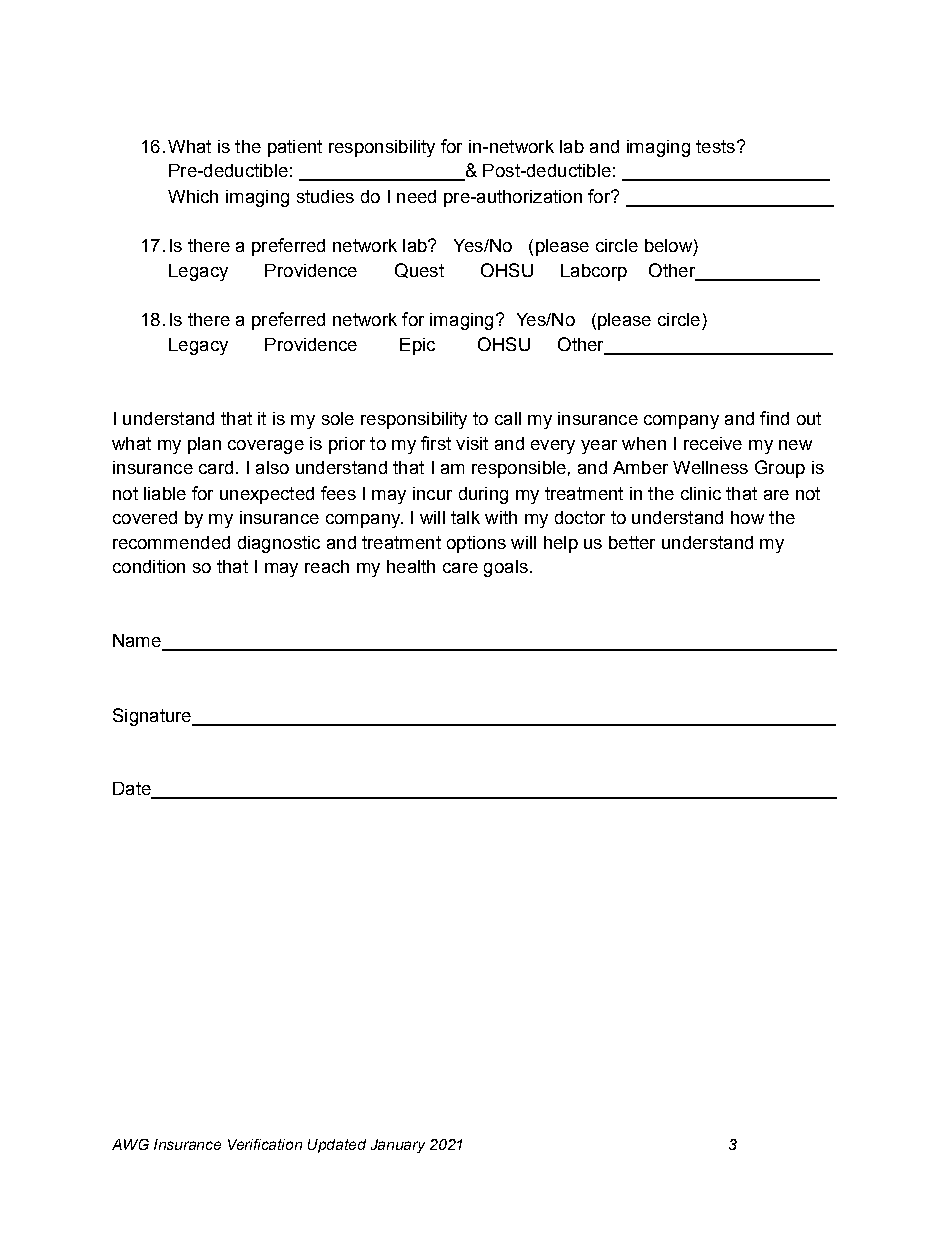 Image resolution: width=952 pixels, height=1233 pixels. Describe the element at coordinates (398, 1146) in the screenshot. I see `January` at that location.
